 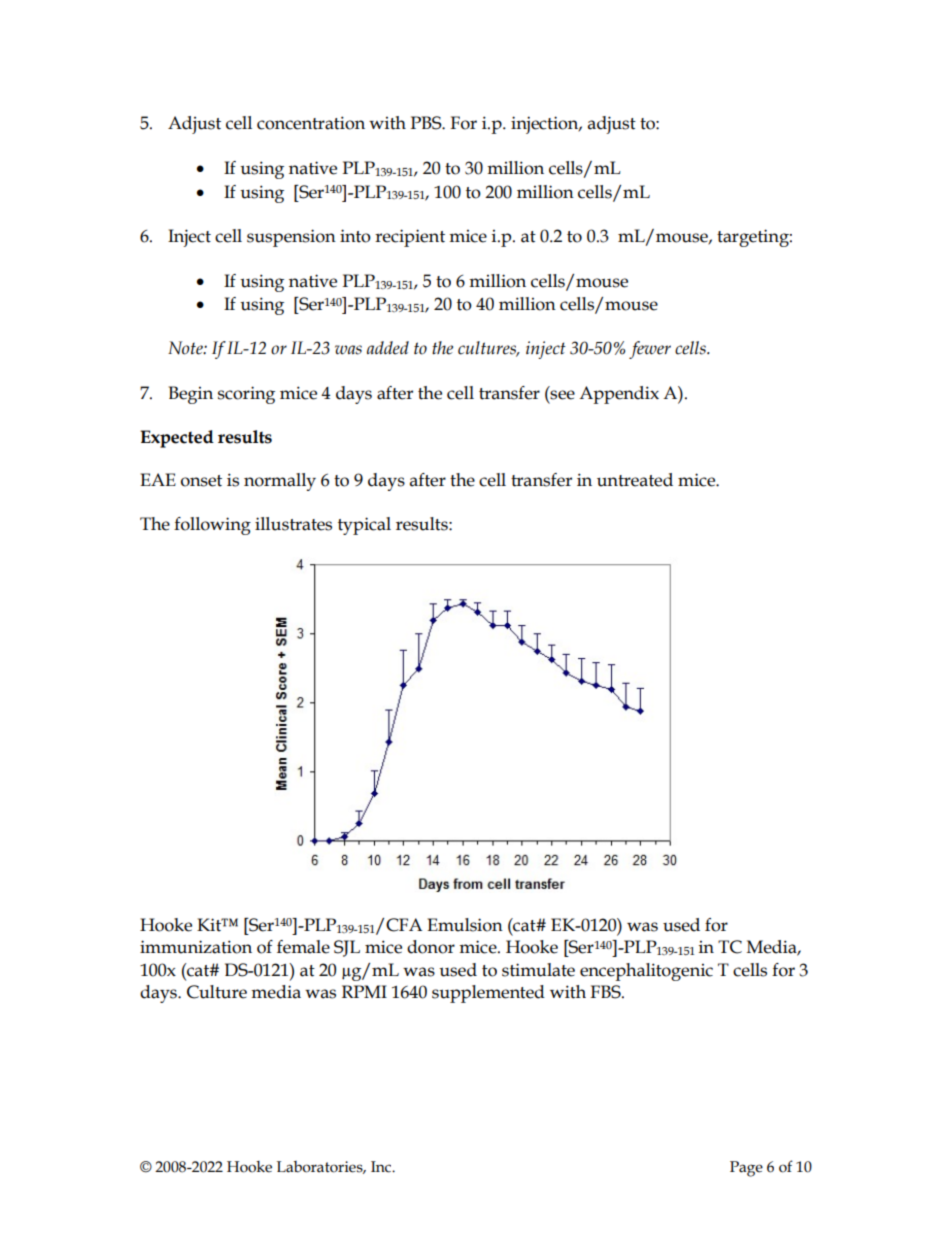 I want to click on recipient, so click(x=410, y=238).
